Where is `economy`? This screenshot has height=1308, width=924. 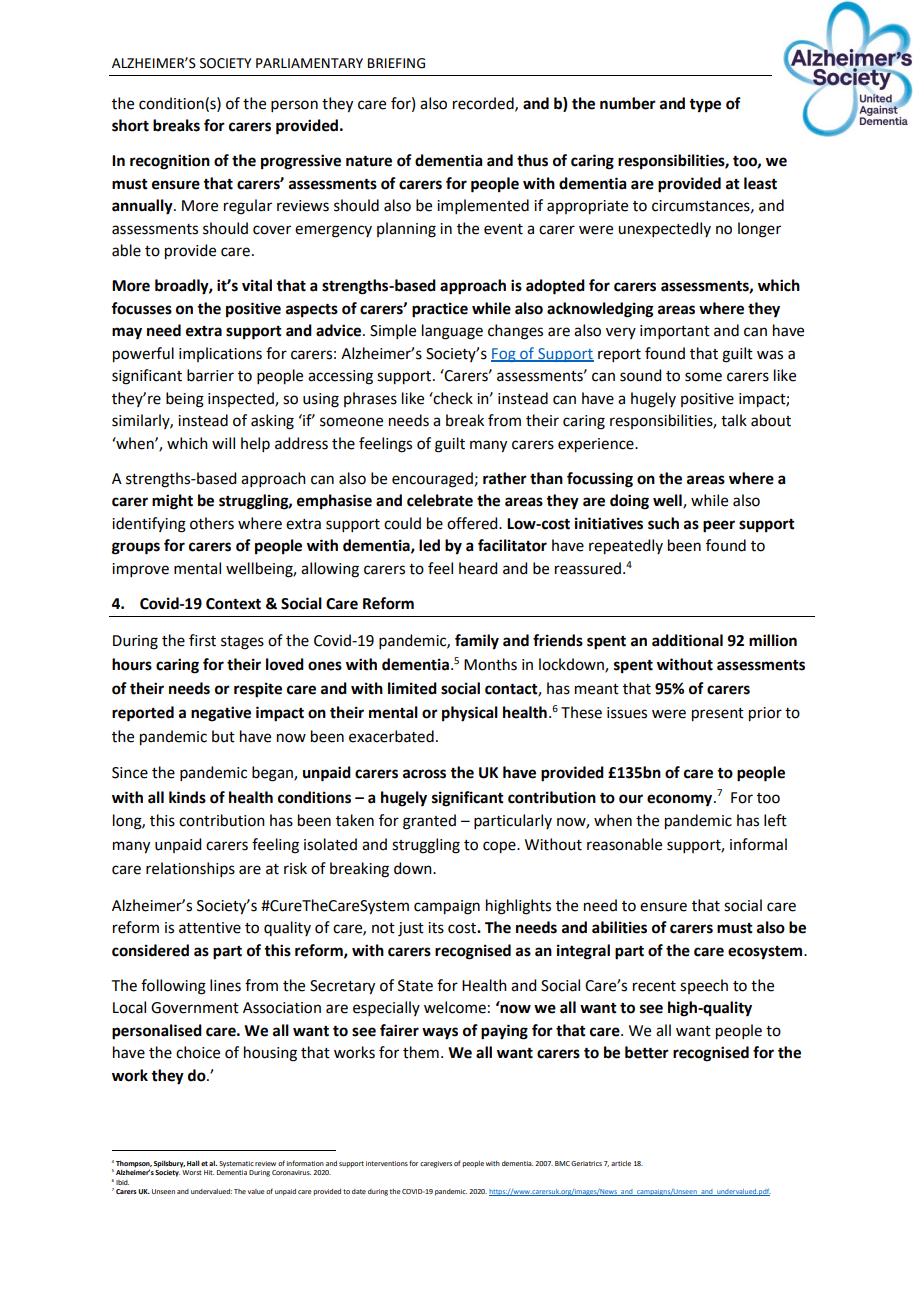
economy is located at coordinates (681, 800).
